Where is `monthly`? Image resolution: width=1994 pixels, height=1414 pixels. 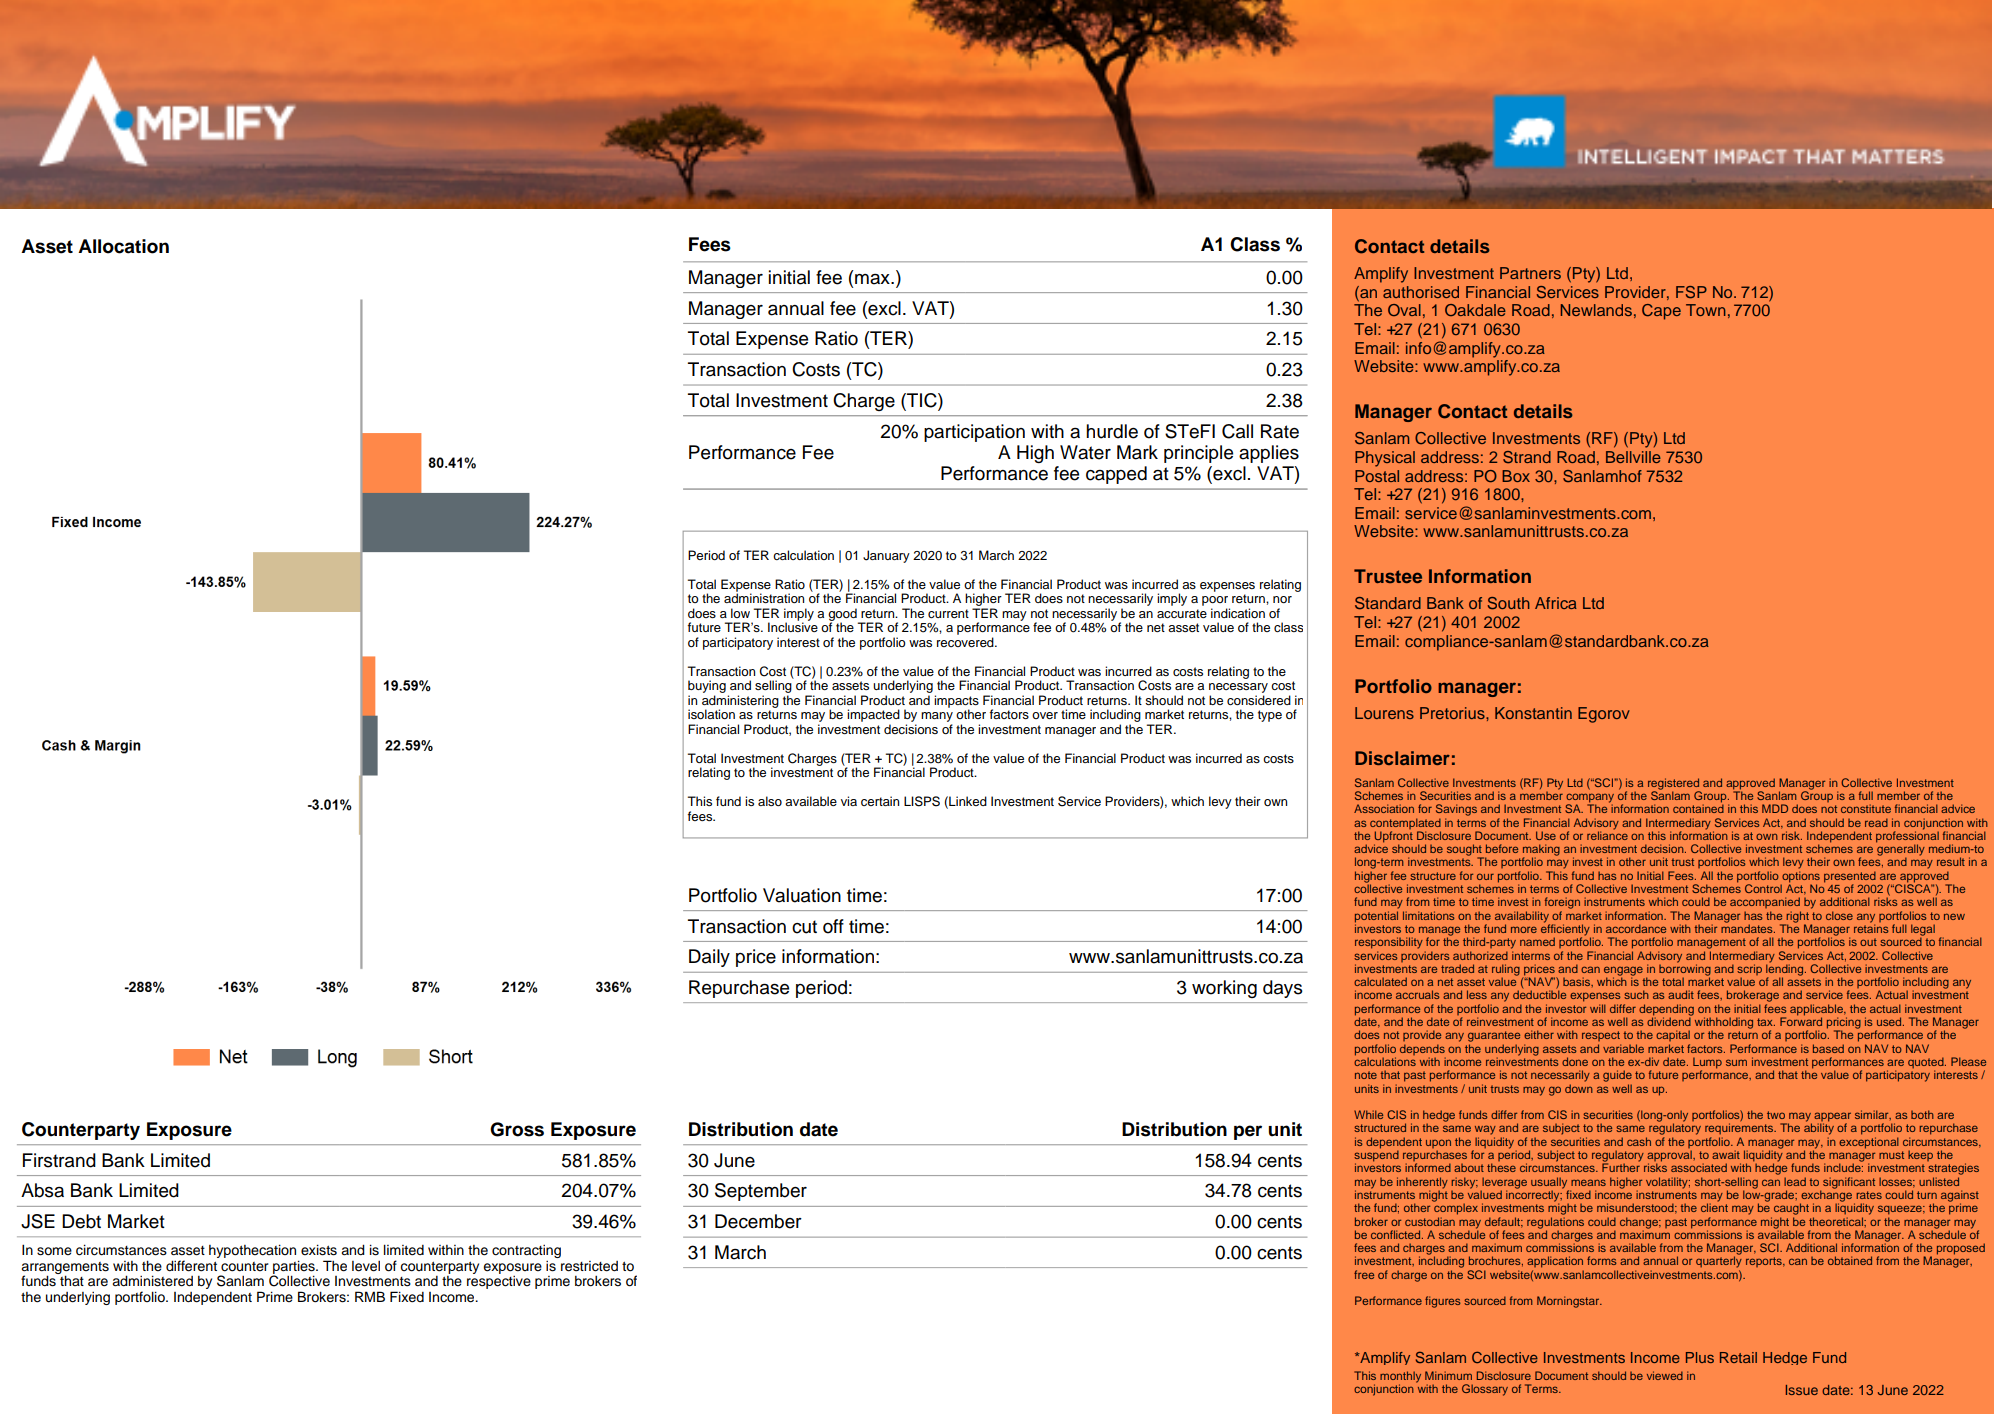 monthly is located at coordinates (1400, 1378).
